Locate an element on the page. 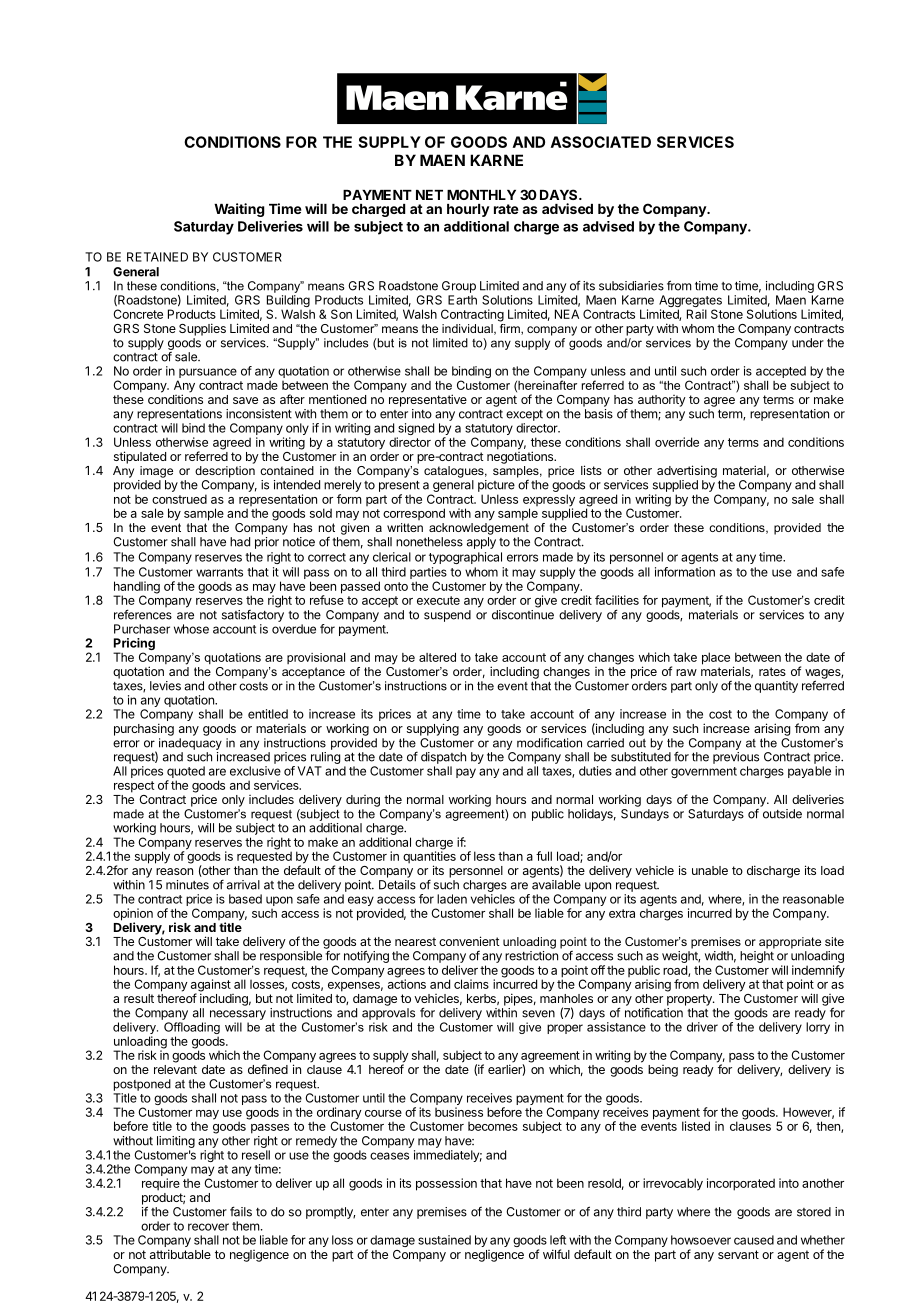 Image resolution: width=924 pixels, height=1308 pixels. recover is located at coordinates (208, 1227).
